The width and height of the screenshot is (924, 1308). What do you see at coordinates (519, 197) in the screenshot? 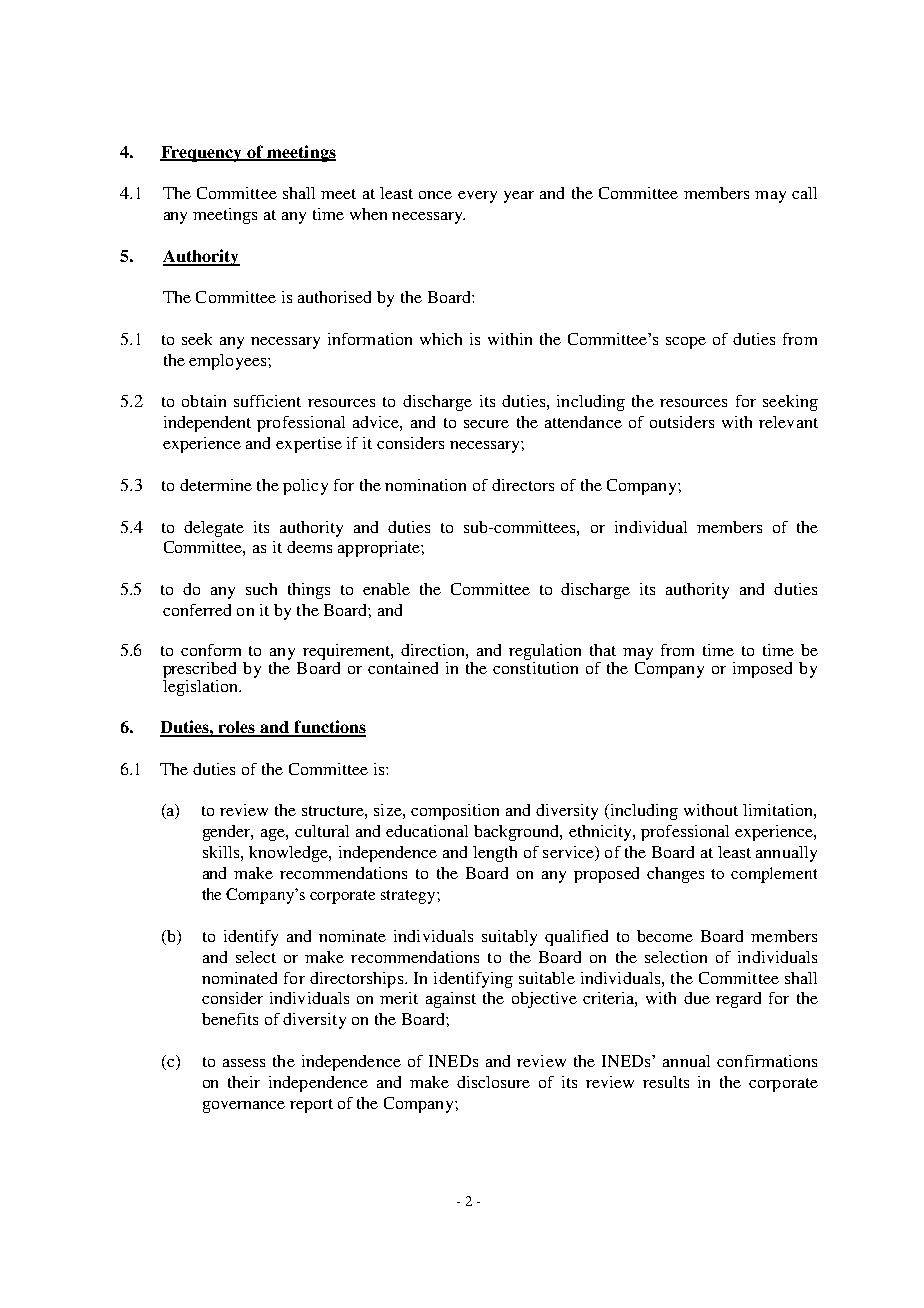
I see `year` at bounding box center [519, 197].
